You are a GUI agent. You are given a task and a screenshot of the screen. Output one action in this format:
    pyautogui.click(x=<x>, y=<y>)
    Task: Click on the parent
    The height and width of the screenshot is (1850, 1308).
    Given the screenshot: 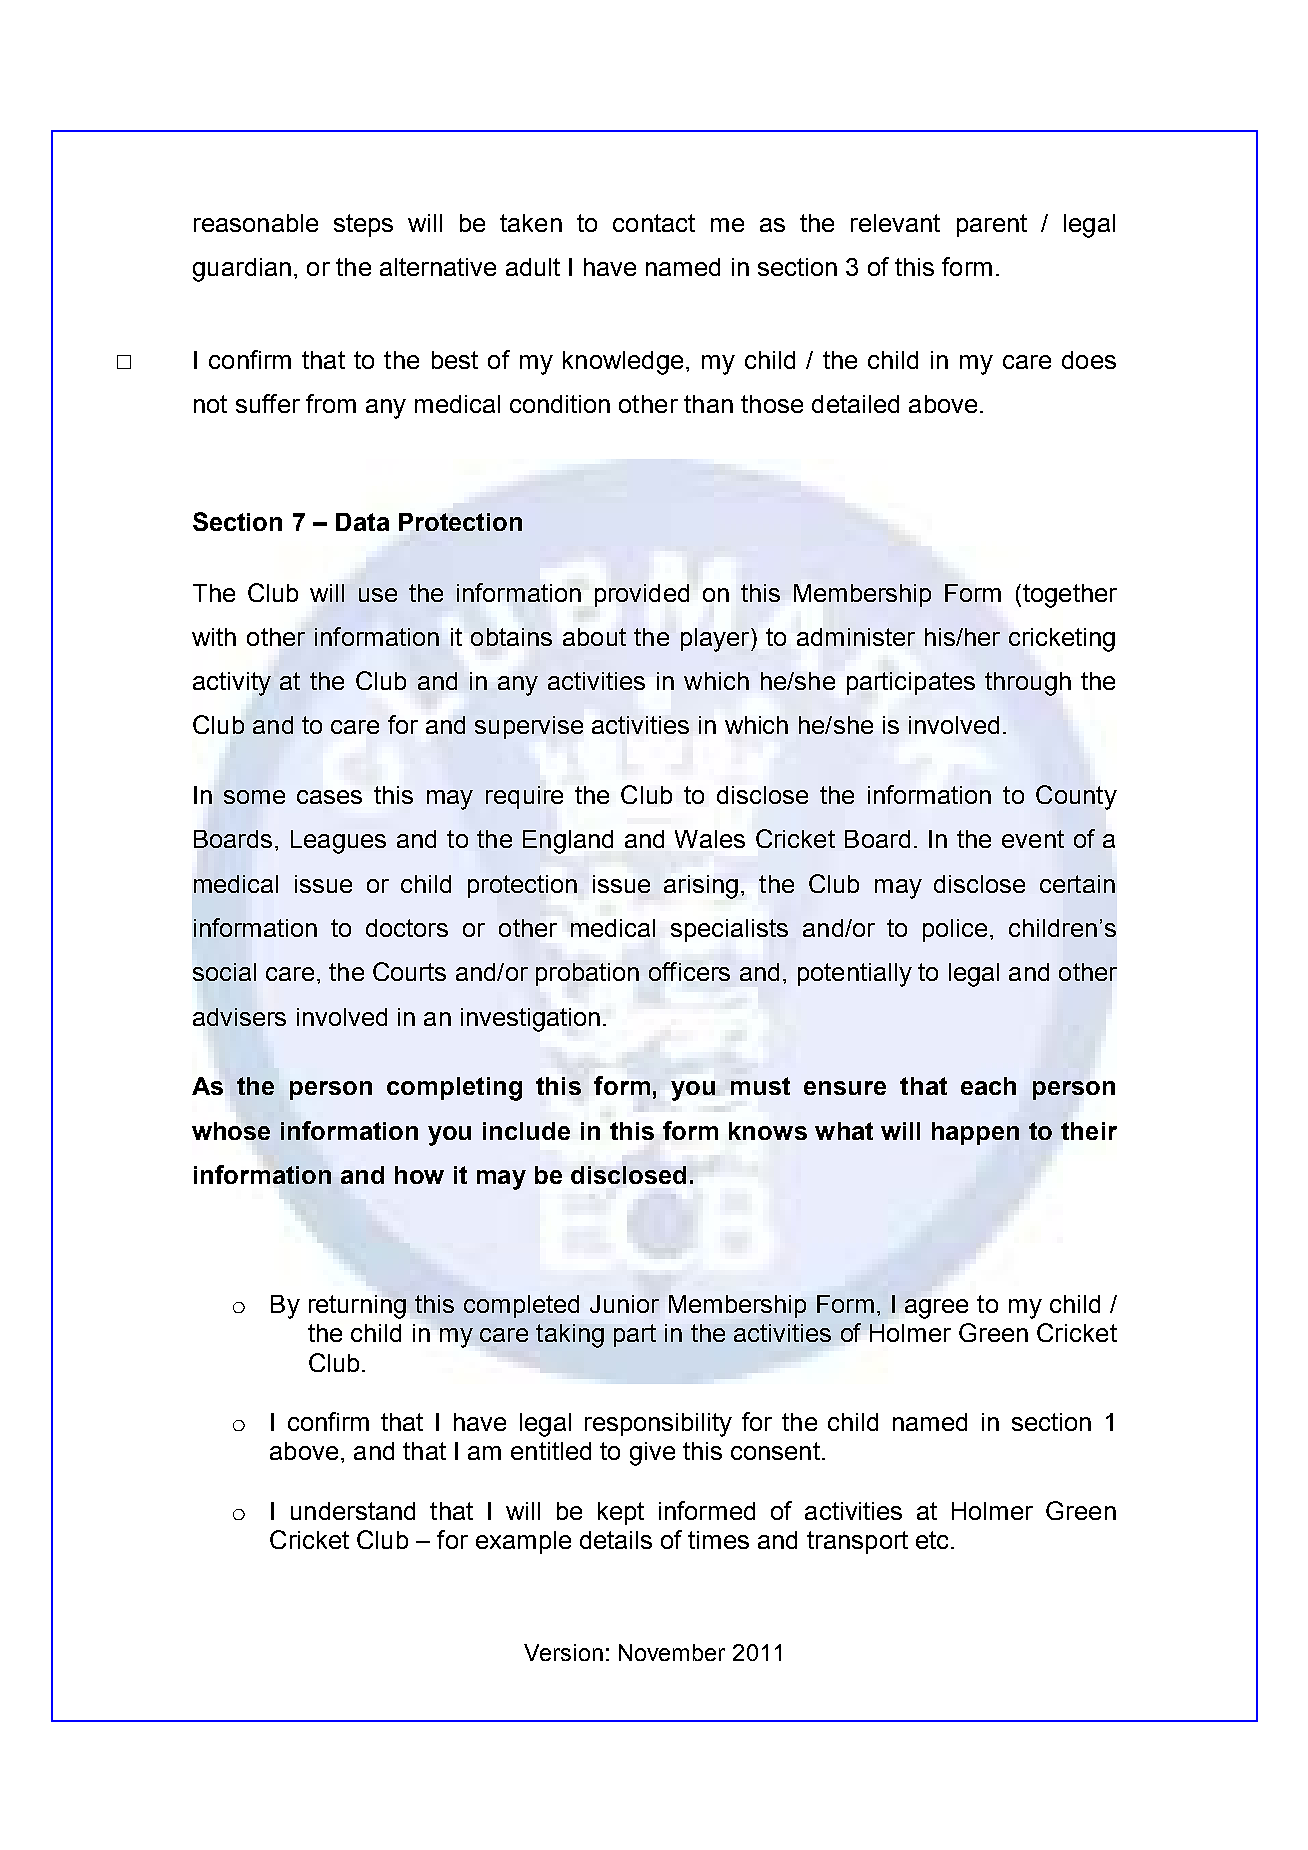 What is the action you would take?
    pyautogui.click(x=992, y=225)
